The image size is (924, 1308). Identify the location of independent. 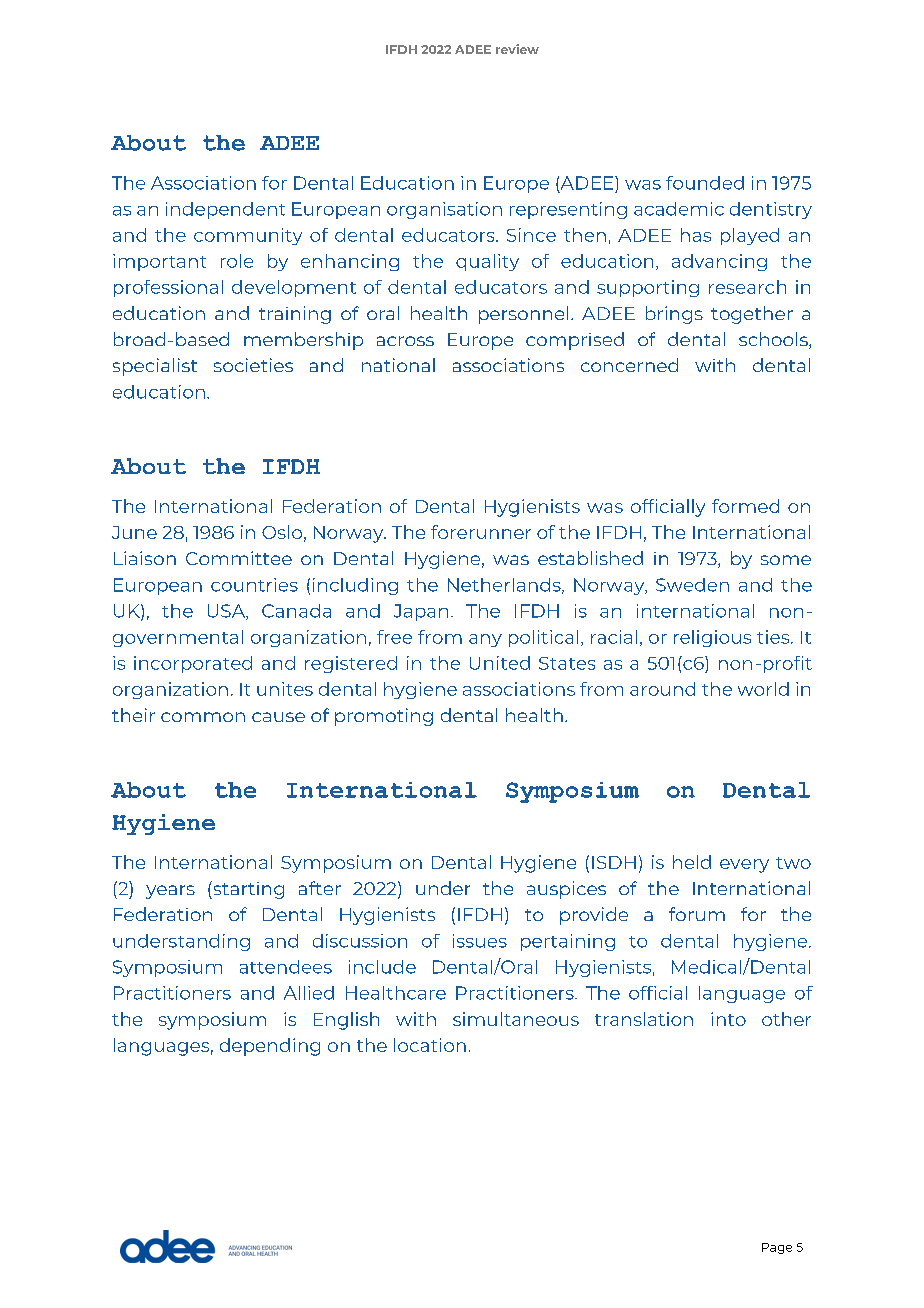
(225, 210).
